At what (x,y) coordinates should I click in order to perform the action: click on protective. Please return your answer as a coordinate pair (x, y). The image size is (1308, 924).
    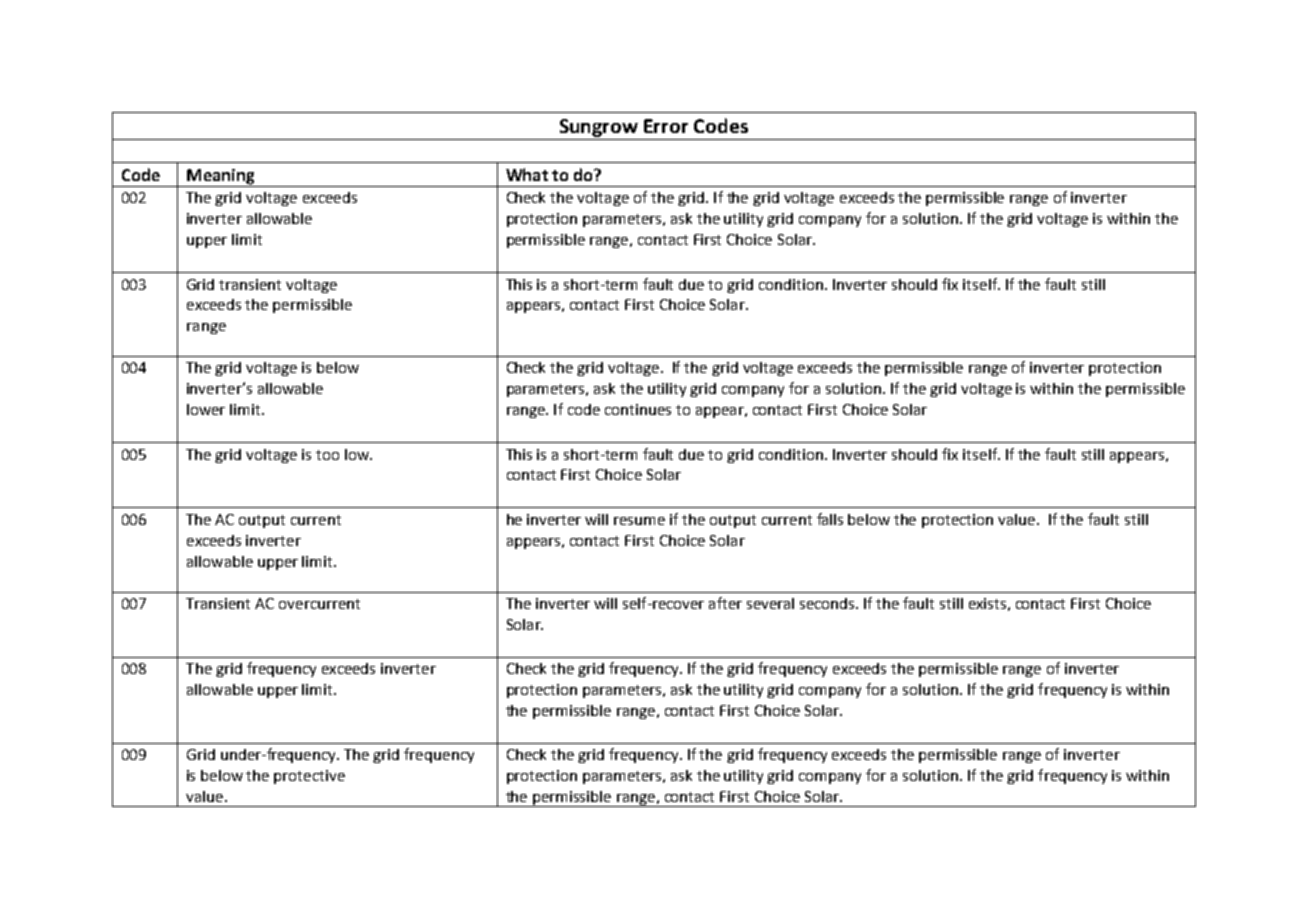
    Looking at the image, I should click on (309, 777).
